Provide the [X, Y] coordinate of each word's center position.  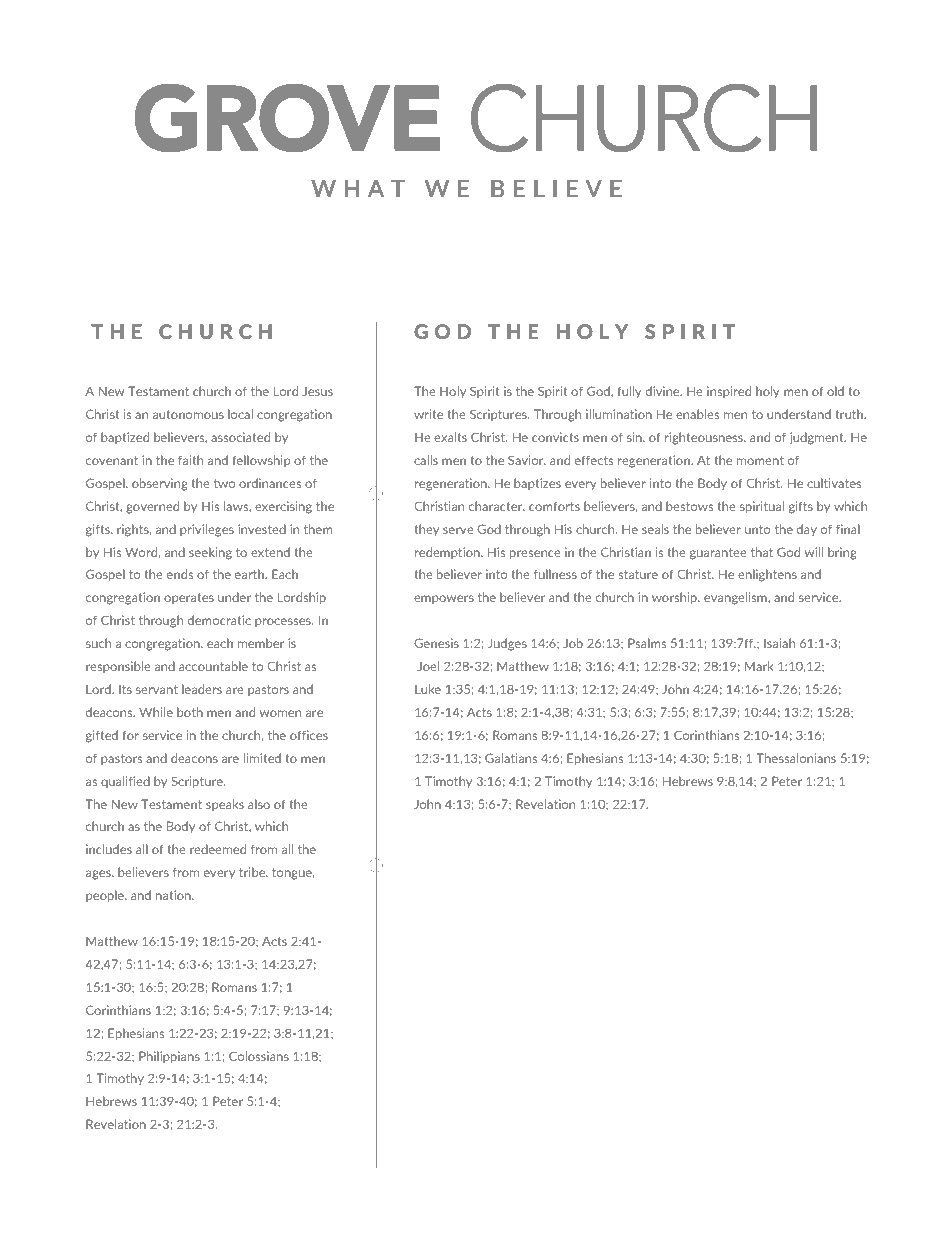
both [190, 712]
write [428, 414]
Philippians [169, 1057]
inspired [729, 392]
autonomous [188, 414]
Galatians [511, 758]
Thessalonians [796, 758]
